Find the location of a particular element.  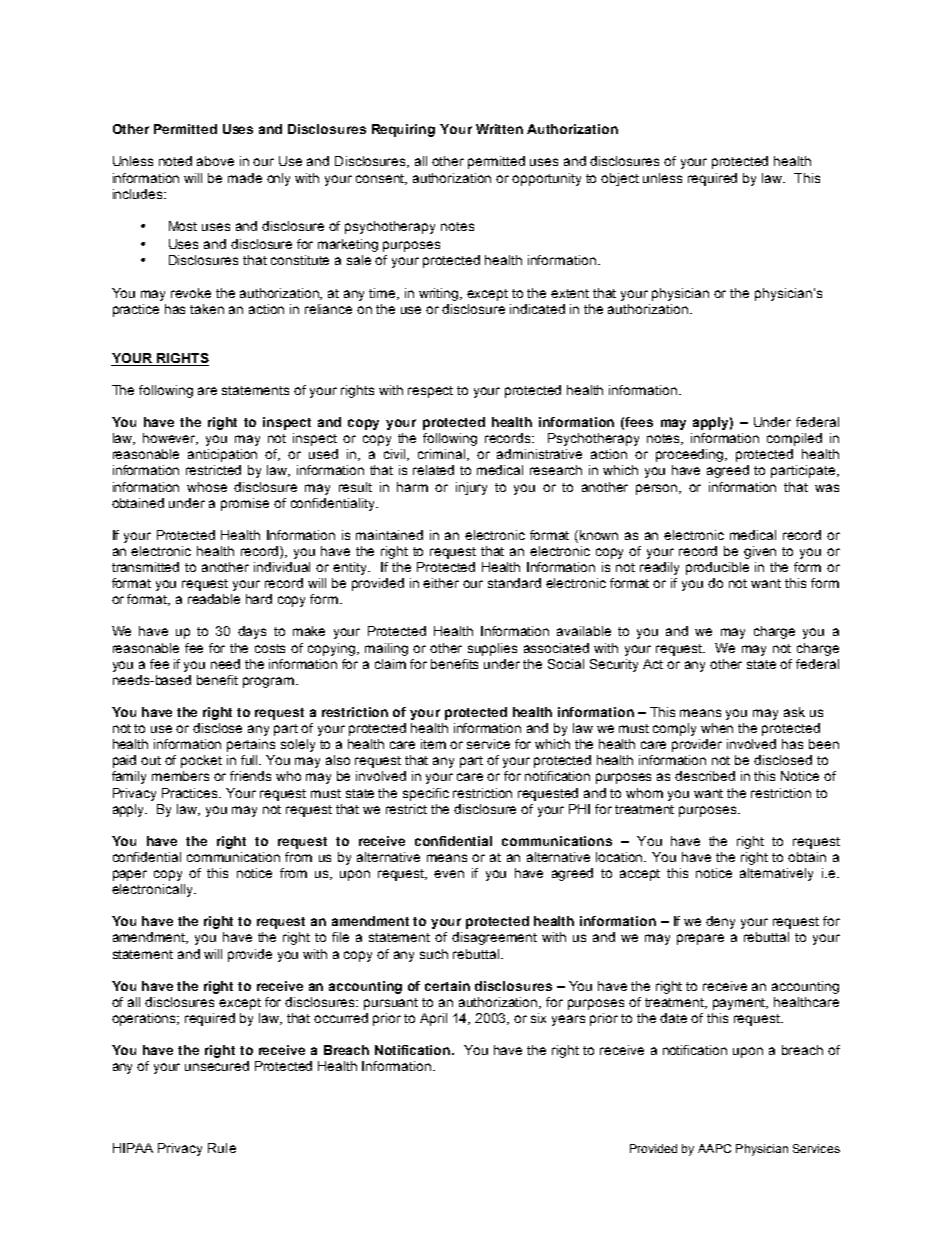

ask is located at coordinates (794, 712).
